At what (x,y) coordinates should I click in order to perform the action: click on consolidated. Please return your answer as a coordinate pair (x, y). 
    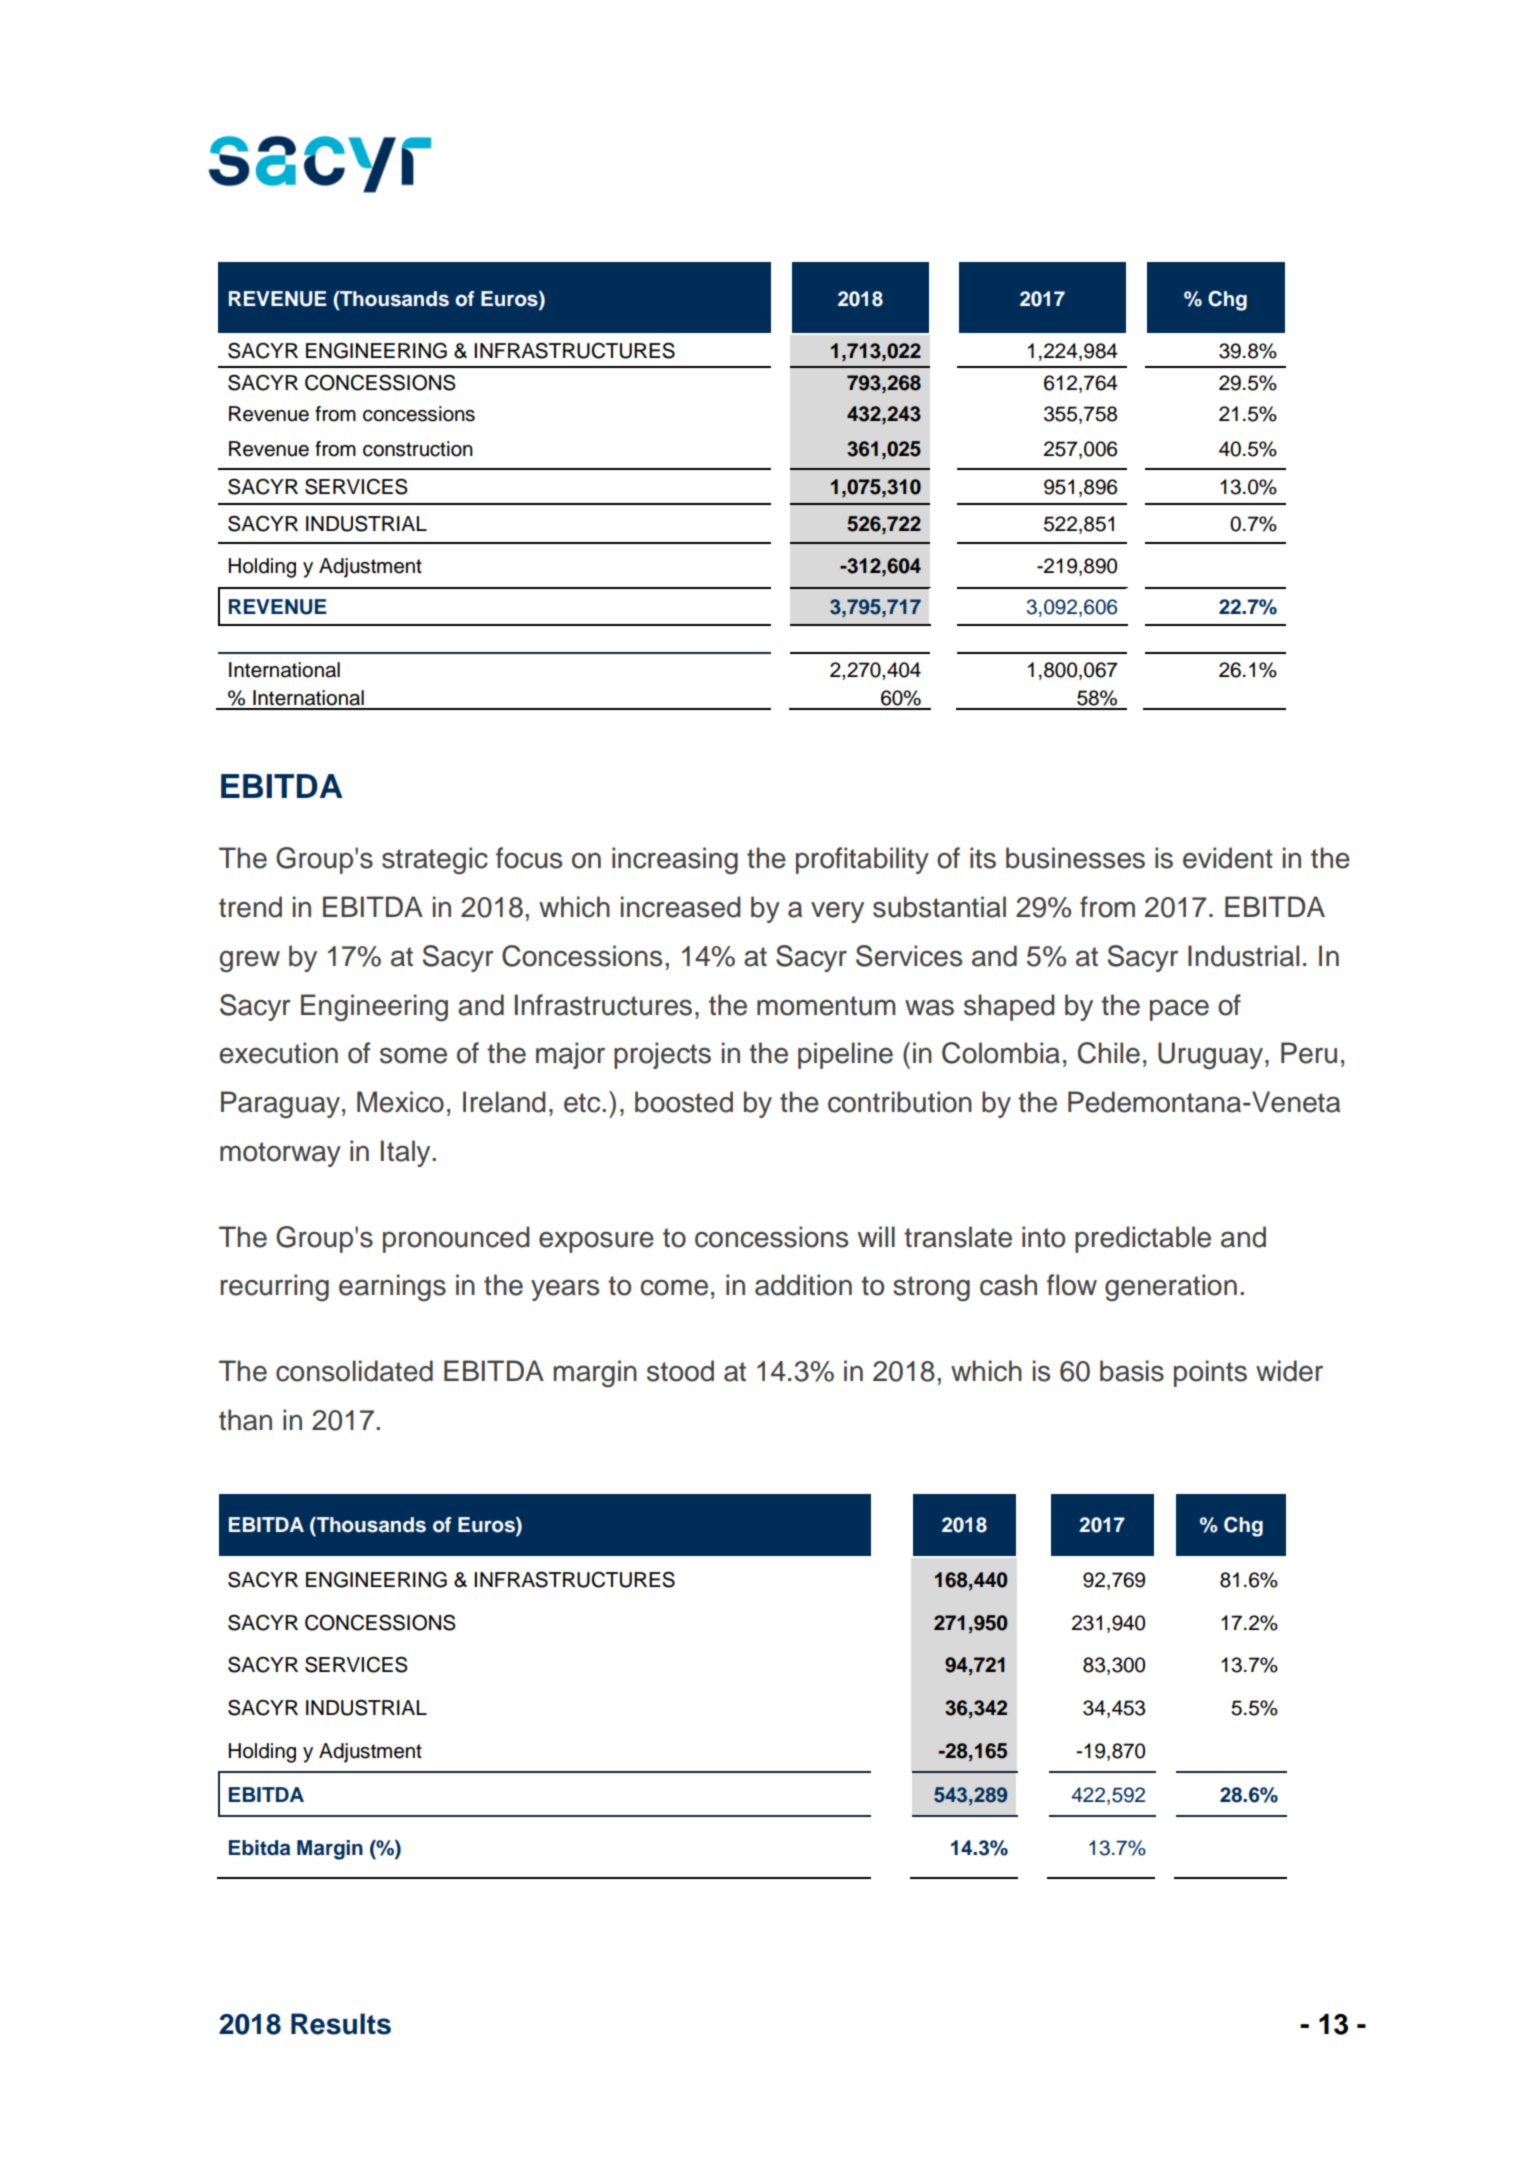
    Looking at the image, I should click on (354, 1371).
